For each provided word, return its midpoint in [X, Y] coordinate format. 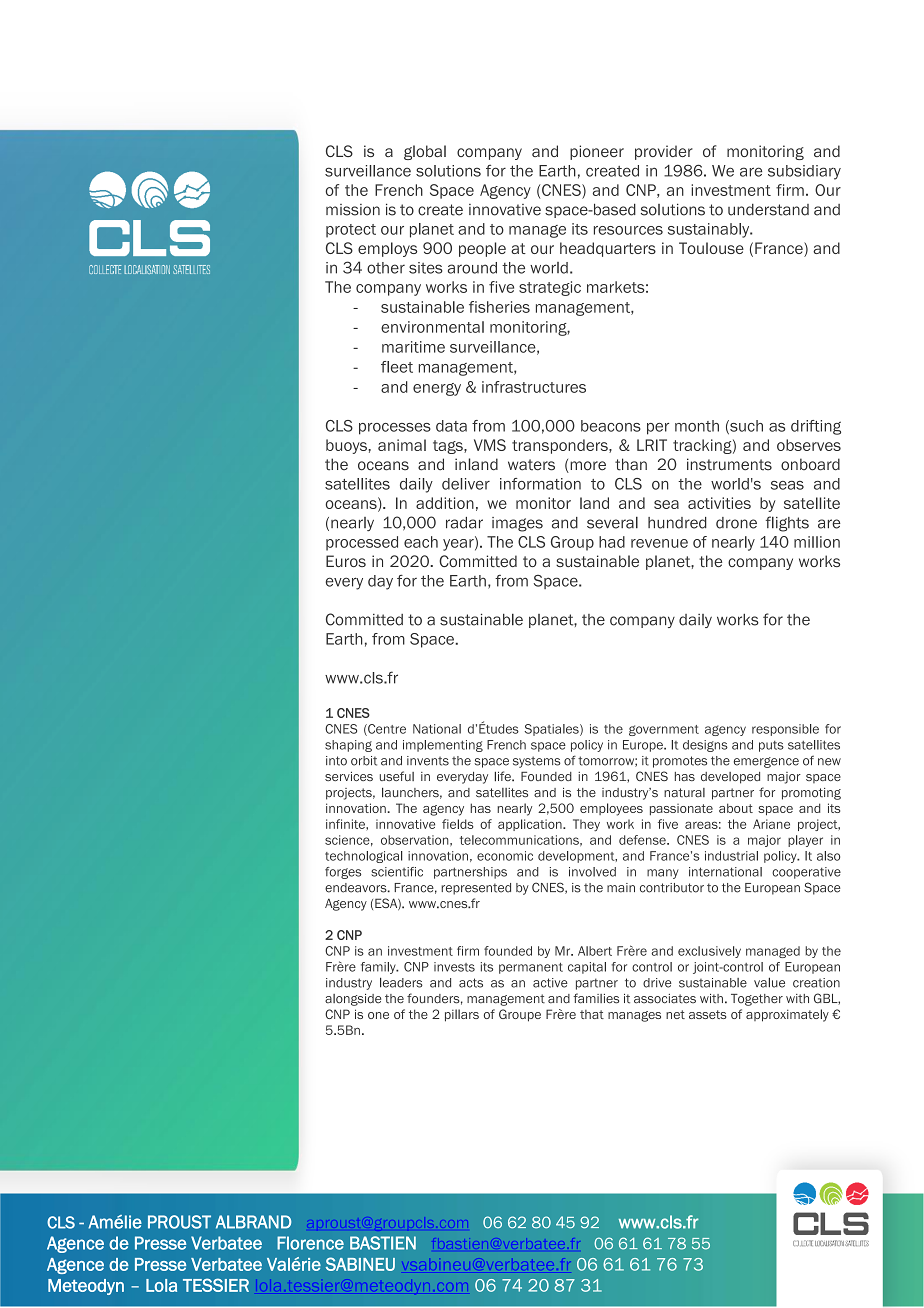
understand [768, 210]
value [769, 983]
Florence [310, 1243]
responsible [785, 730]
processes [395, 429]
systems [537, 762]
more [587, 467]
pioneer [597, 152]
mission [353, 210]
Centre [386, 730]
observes [809, 445]
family [379, 968]
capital [587, 968]
